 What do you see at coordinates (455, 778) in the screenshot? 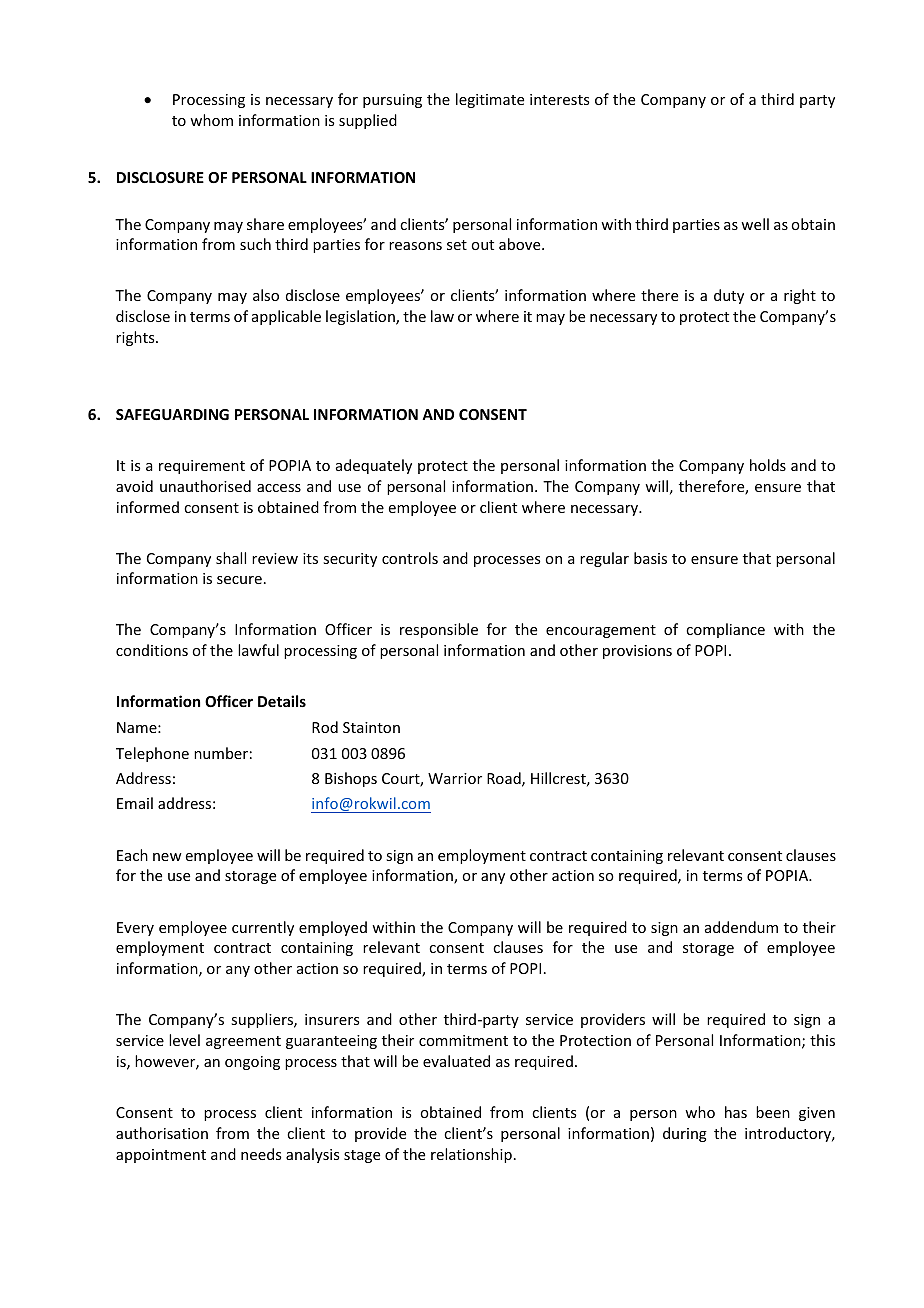
I see `Warrior` at bounding box center [455, 778].
